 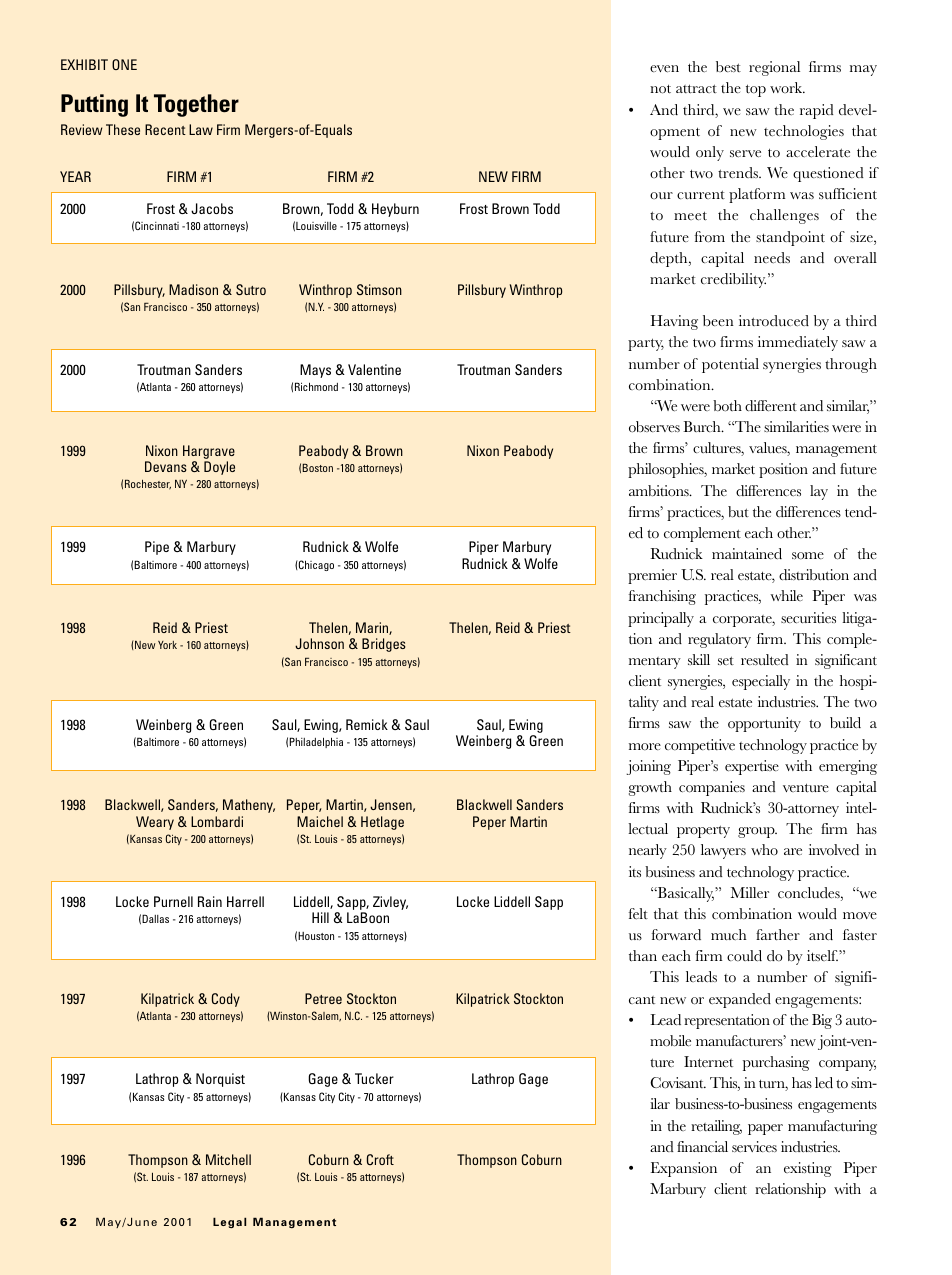 What do you see at coordinates (819, 492) in the document?
I see `lay` at bounding box center [819, 492].
